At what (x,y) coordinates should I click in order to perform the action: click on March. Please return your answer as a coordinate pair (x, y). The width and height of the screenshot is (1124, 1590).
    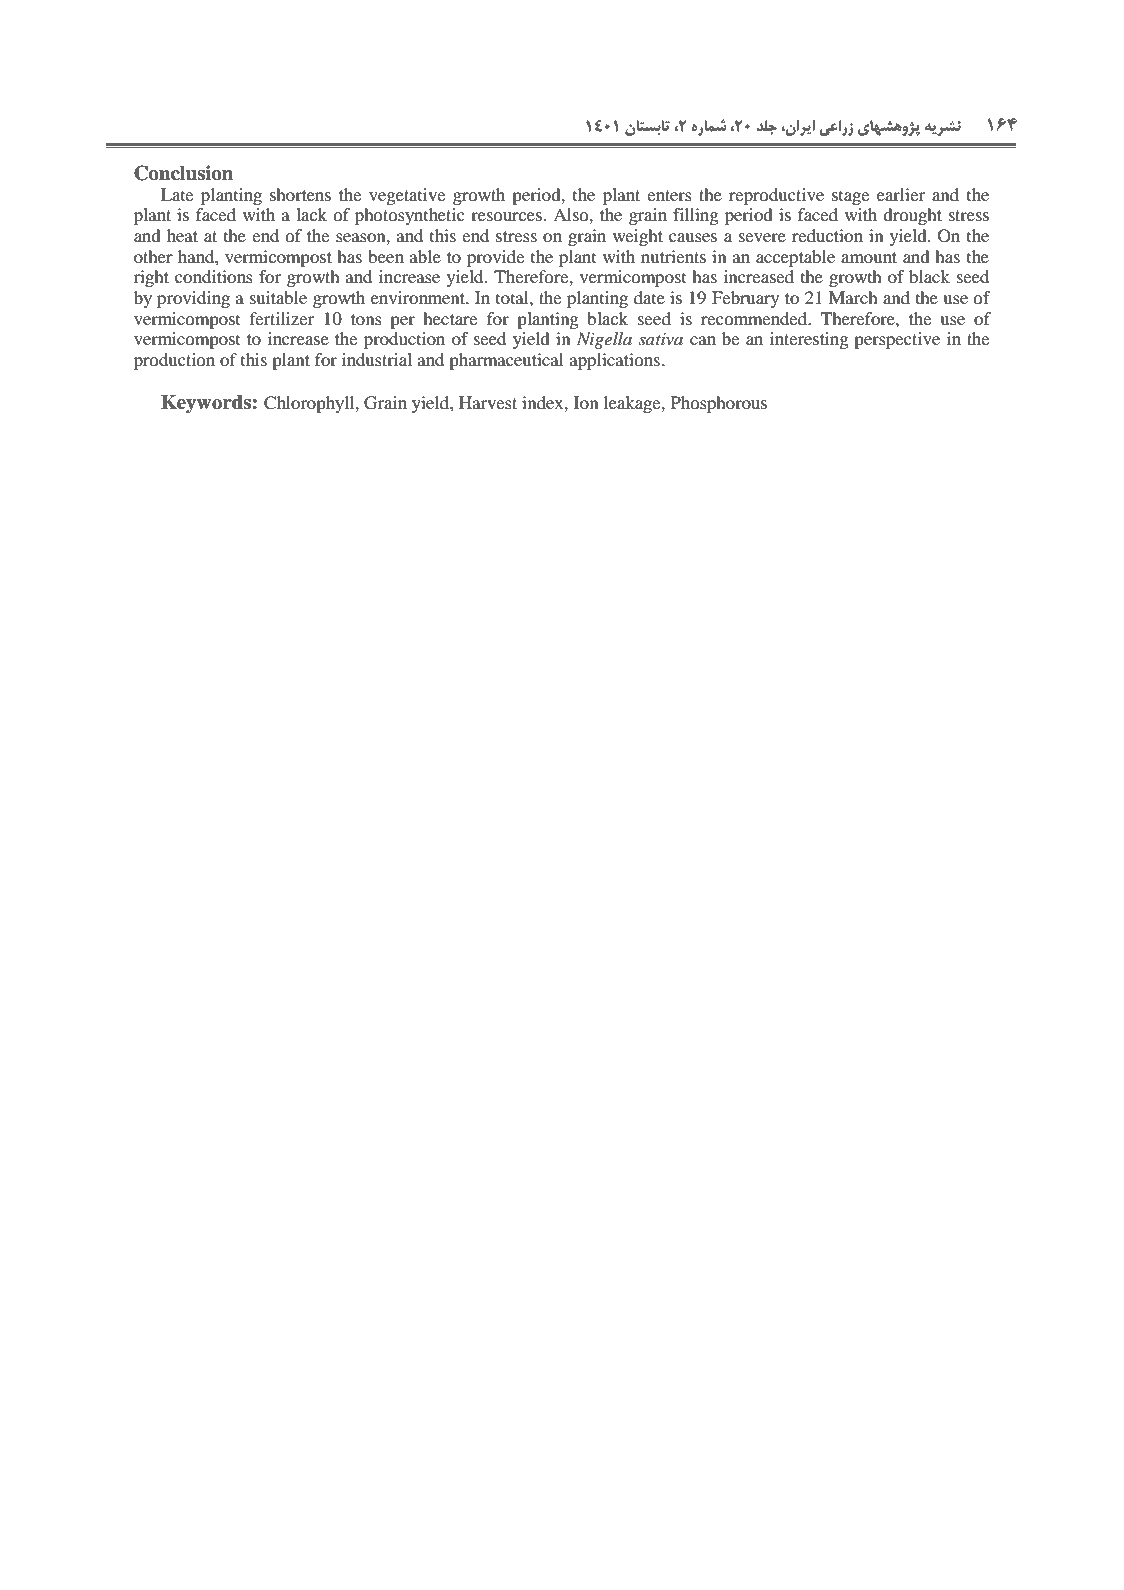
    Looking at the image, I should click on (853, 297).
